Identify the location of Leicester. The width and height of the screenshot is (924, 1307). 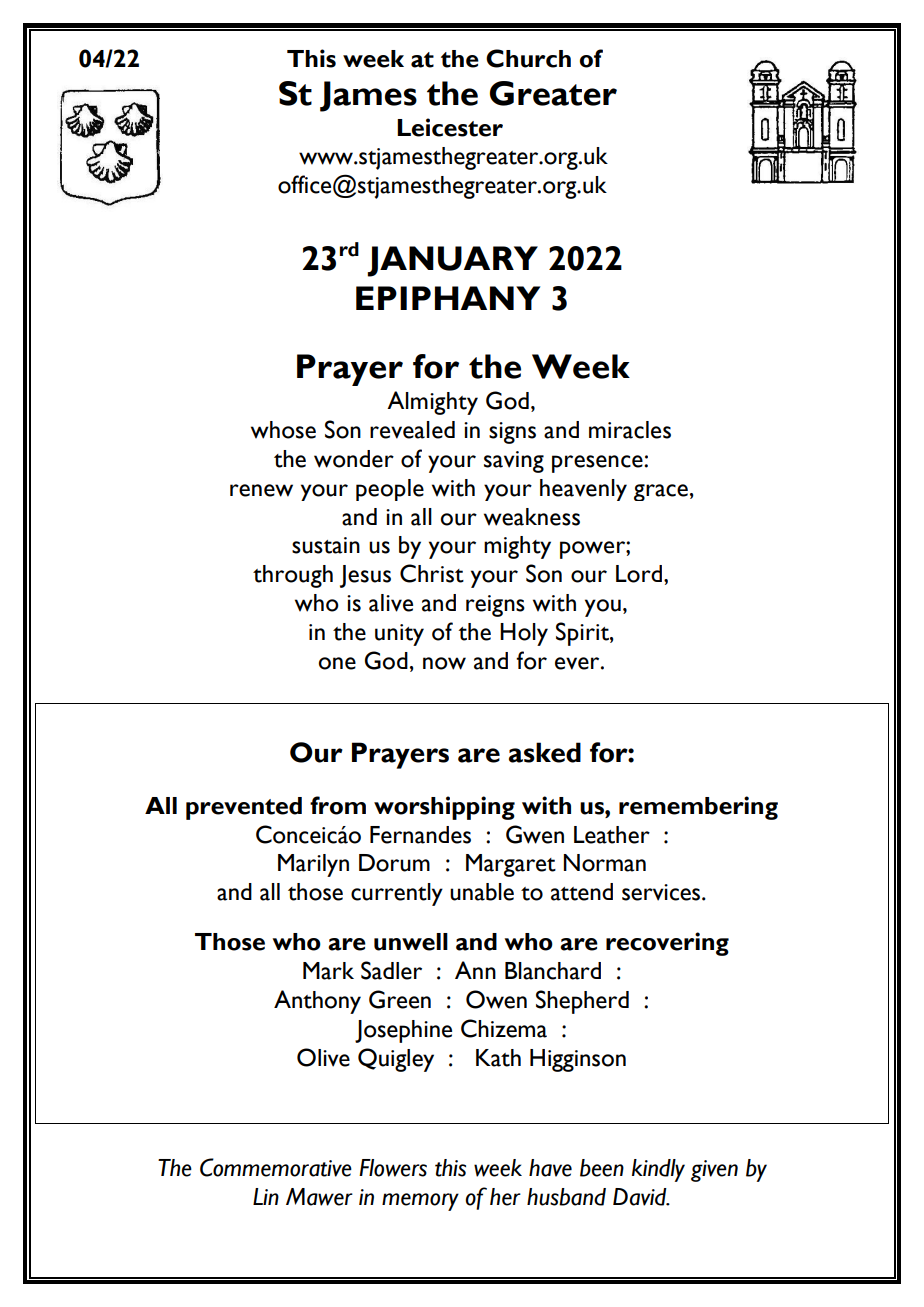
(450, 127).
